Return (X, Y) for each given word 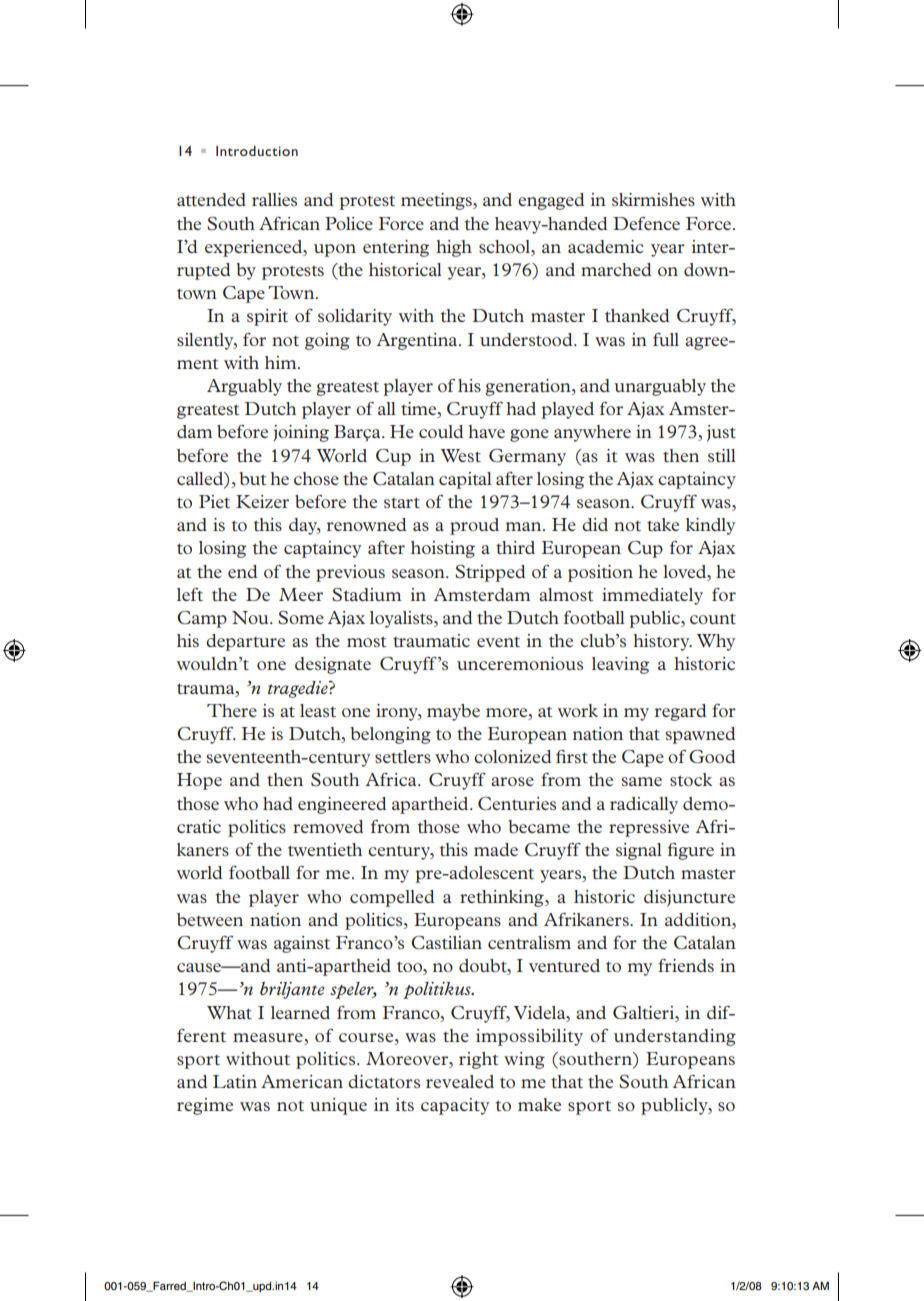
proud (474, 526)
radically (644, 805)
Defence (646, 223)
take (663, 524)
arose (512, 781)
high (454, 248)
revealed (460, 1081)
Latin (235, 1081)
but (253, 478)
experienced (255, 248)
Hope (199, 781)
